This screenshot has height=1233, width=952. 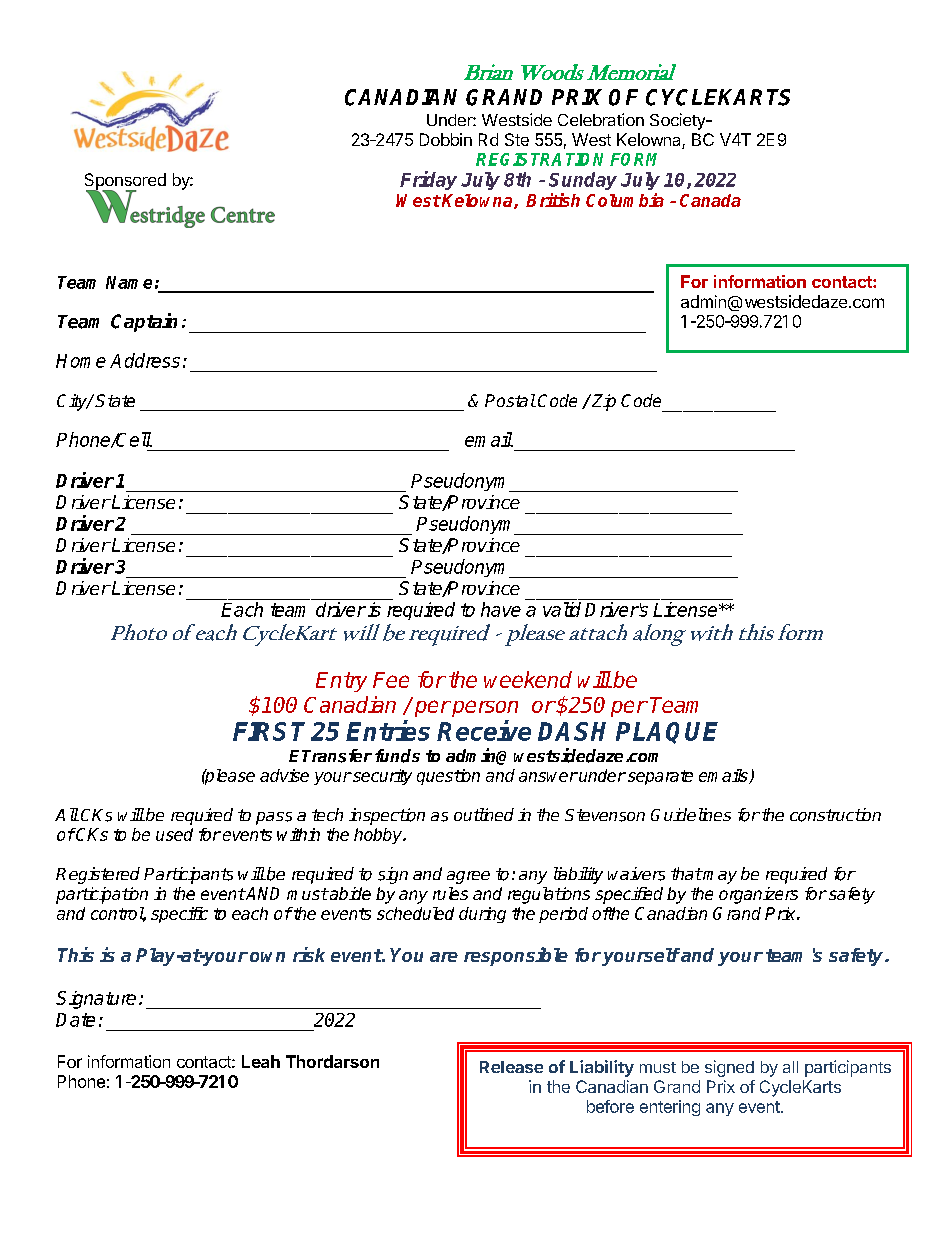 What do you see at coordinates (562, 609) in the screenshot?
I see `valid` at bounding box center [562, 609].
